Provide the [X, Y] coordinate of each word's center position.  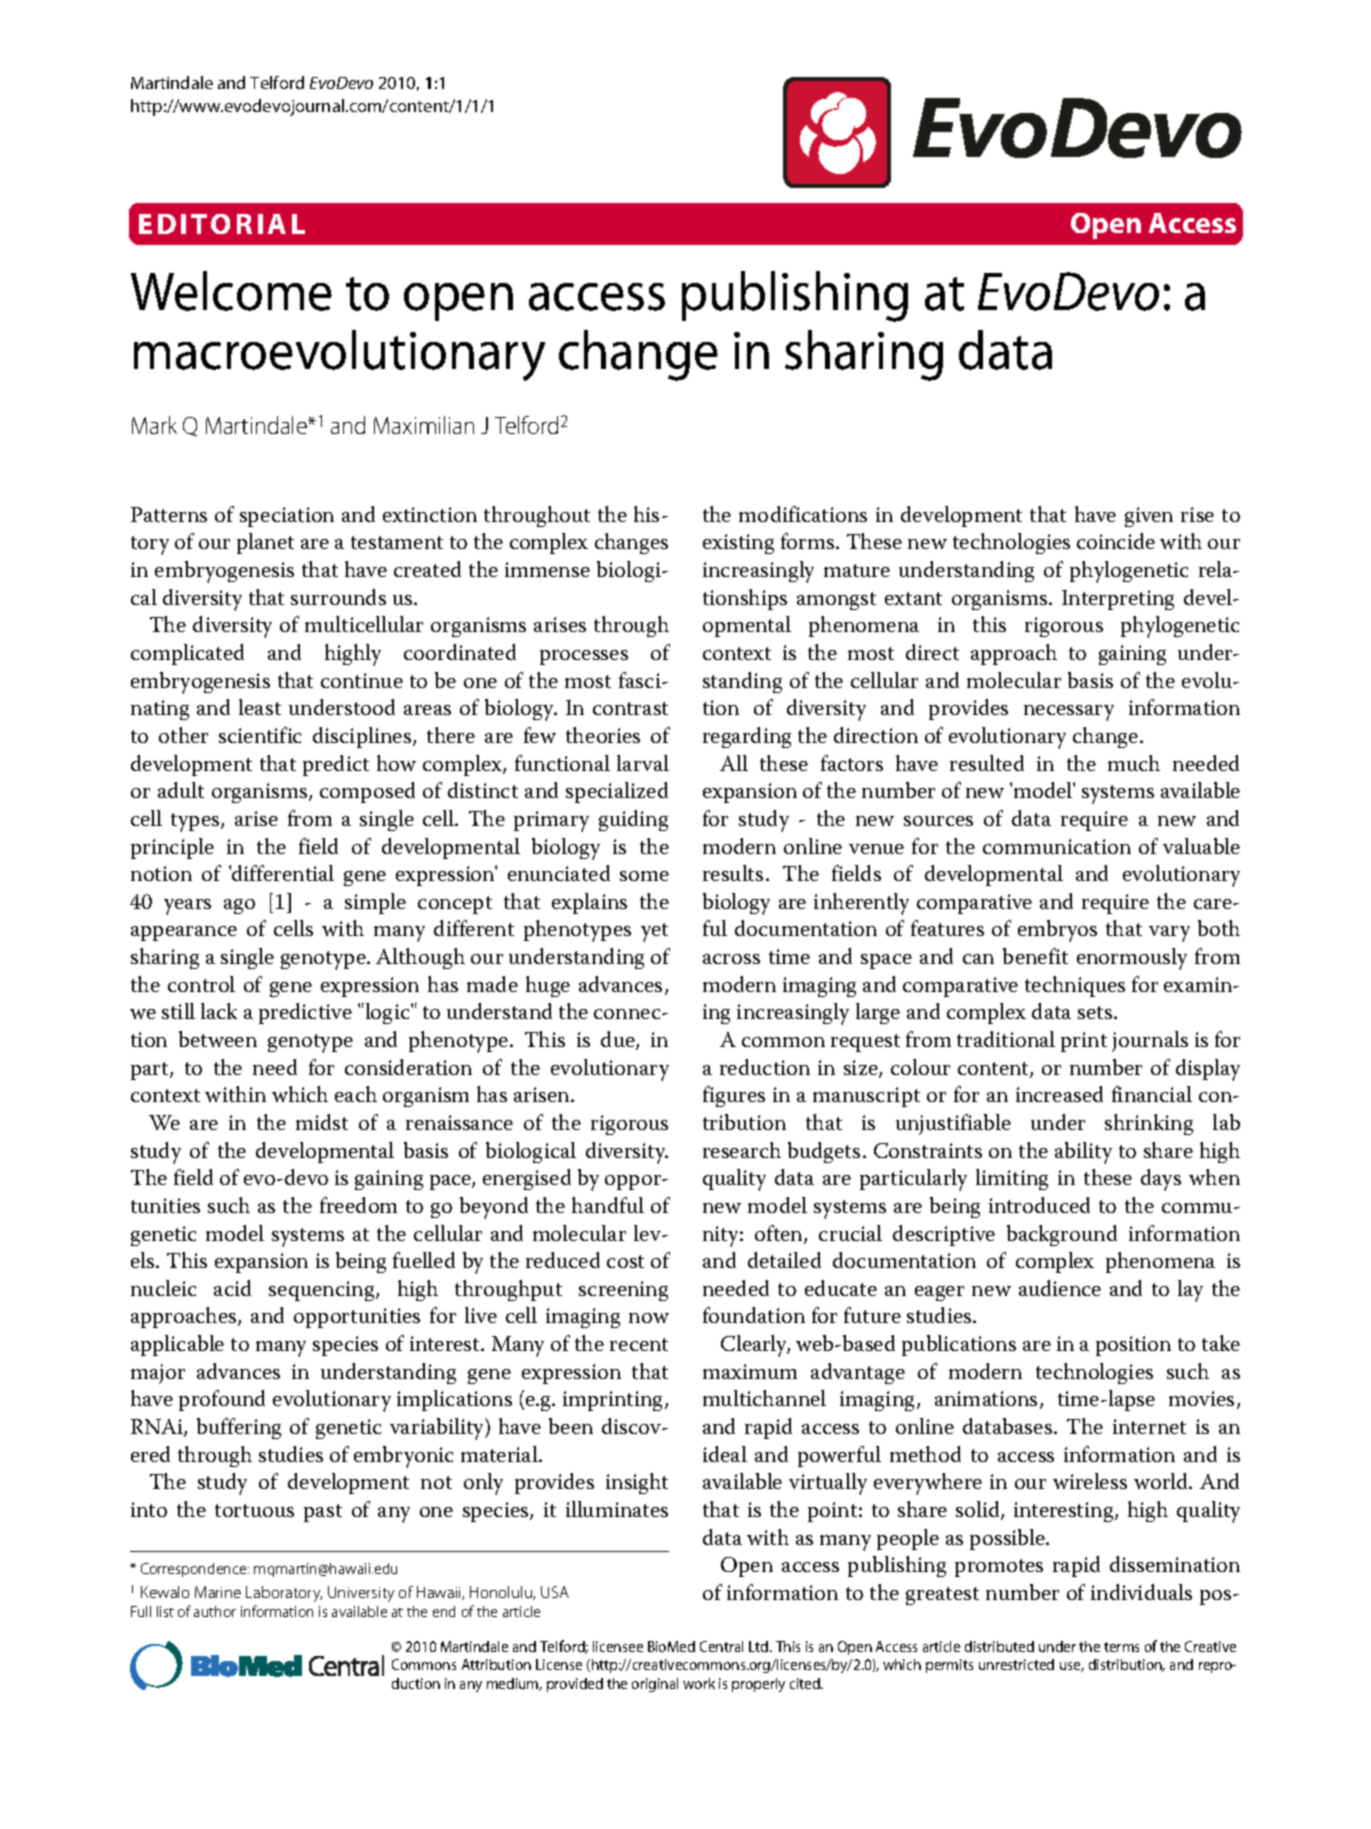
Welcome [231, 291]
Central [721, 1646]
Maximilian [424, 425]
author [215, 1611]
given [1149, 517]
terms [1121, 1647]
